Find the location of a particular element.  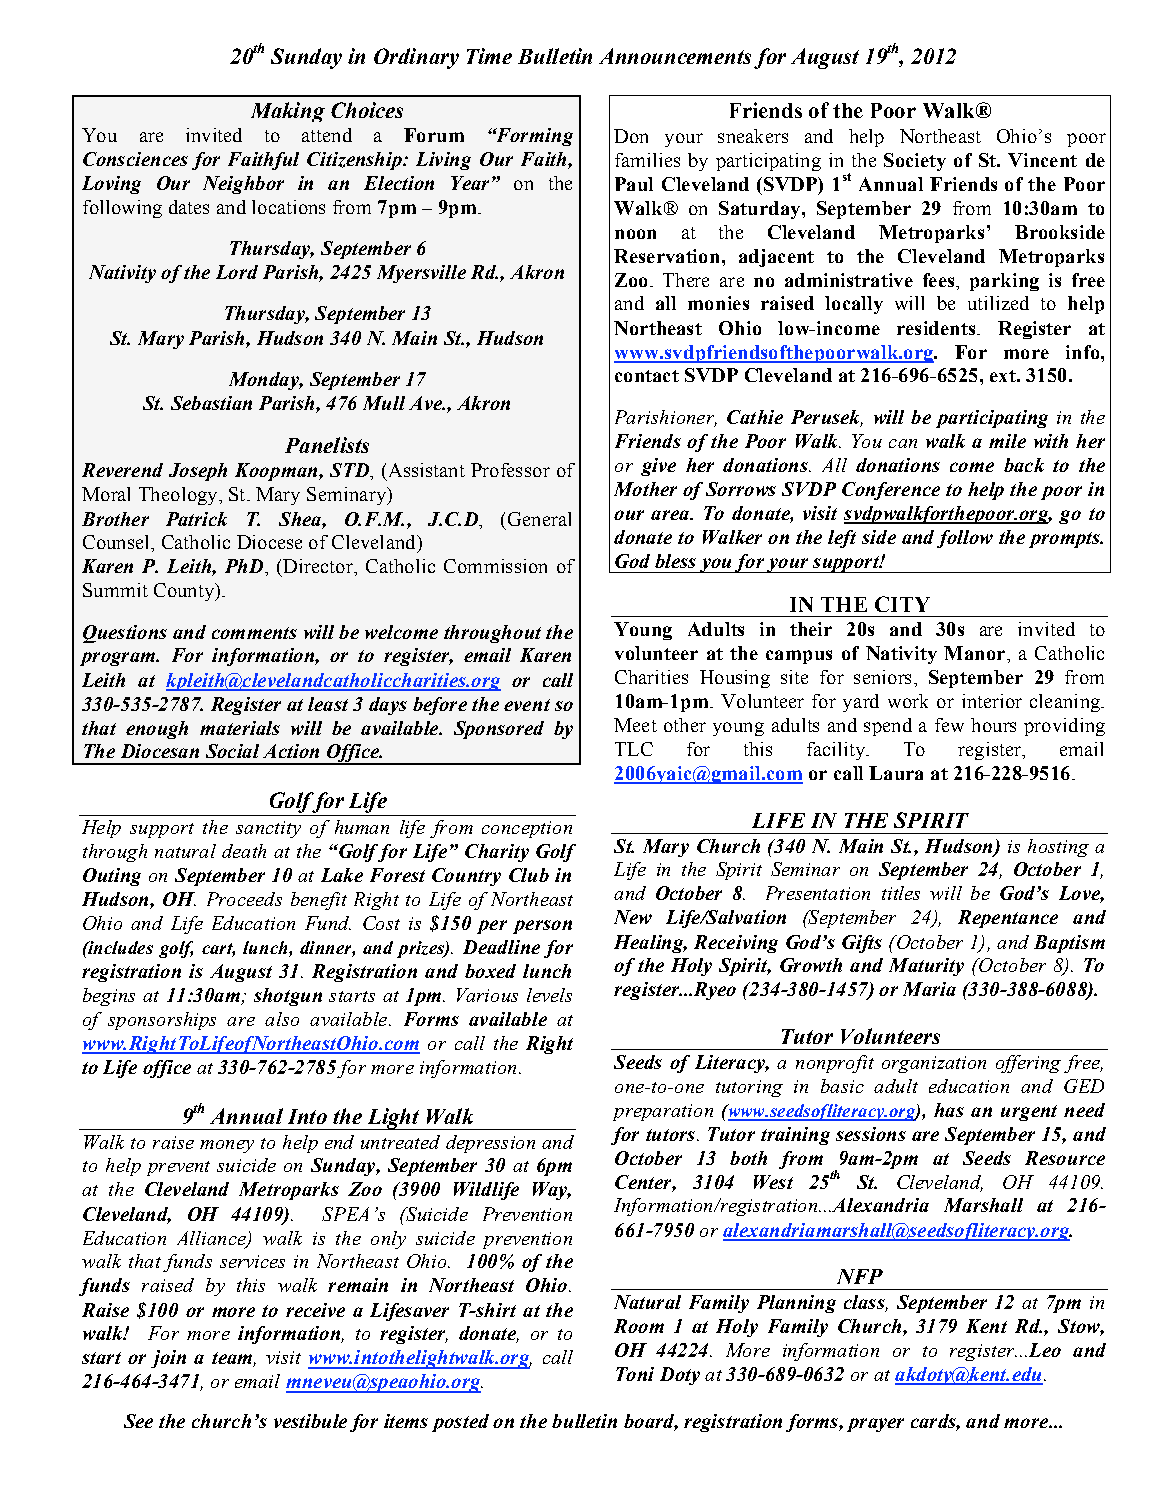

Announcements is located at coordinates (675, 56).
